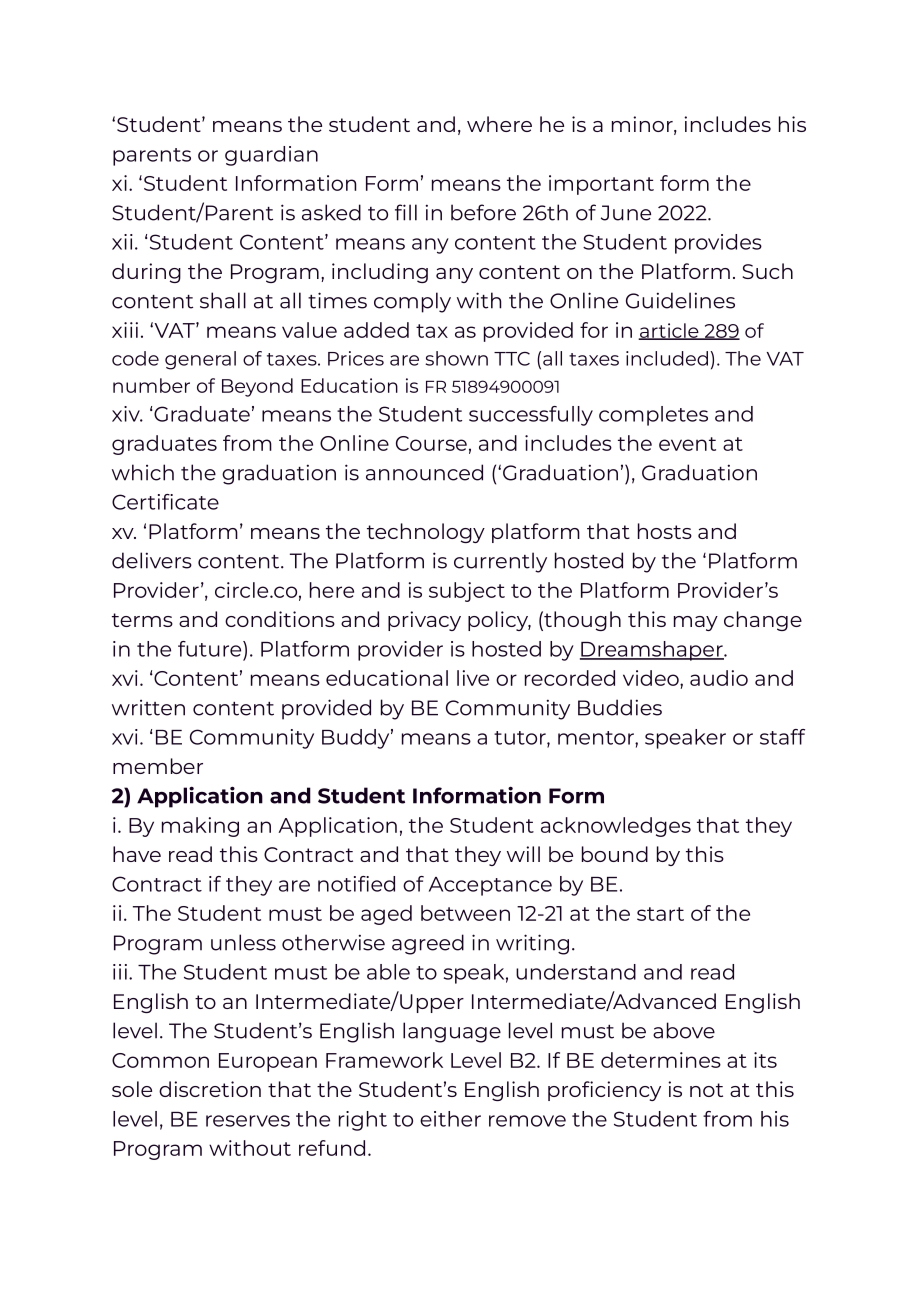 The height and width of the document is (1307, 924). What do you see at coordinates (718, 244) in the document?
I see `provides` at bounding box center [718, 244].
